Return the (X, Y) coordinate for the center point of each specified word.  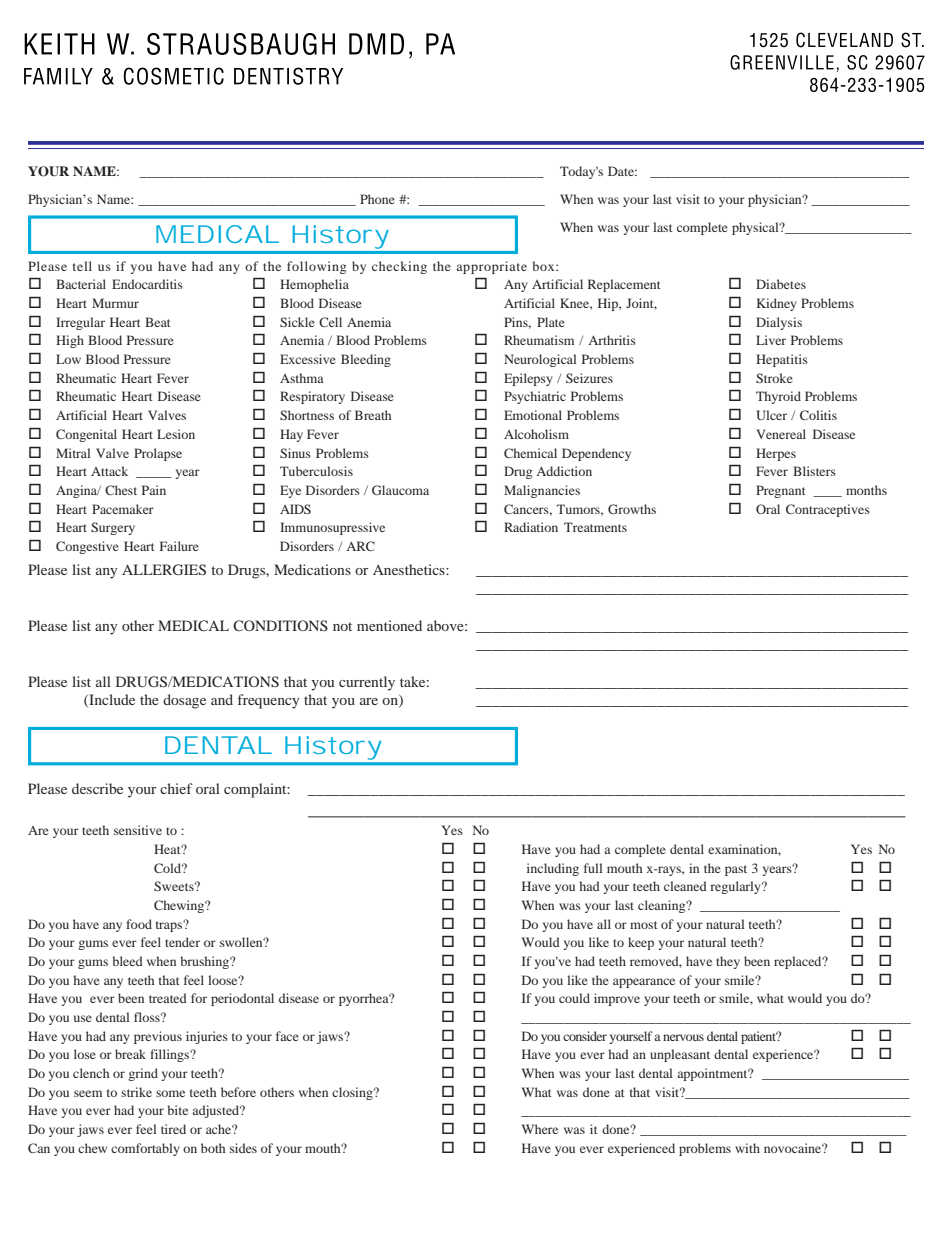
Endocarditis (147, 284)
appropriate (491, 267)
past (736, 870)
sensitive (138, 830)
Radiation (531, 527)
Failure (179, 546)
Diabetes (781, 284)
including (553, 869)
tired (173, 1129)
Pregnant (781, 491)
